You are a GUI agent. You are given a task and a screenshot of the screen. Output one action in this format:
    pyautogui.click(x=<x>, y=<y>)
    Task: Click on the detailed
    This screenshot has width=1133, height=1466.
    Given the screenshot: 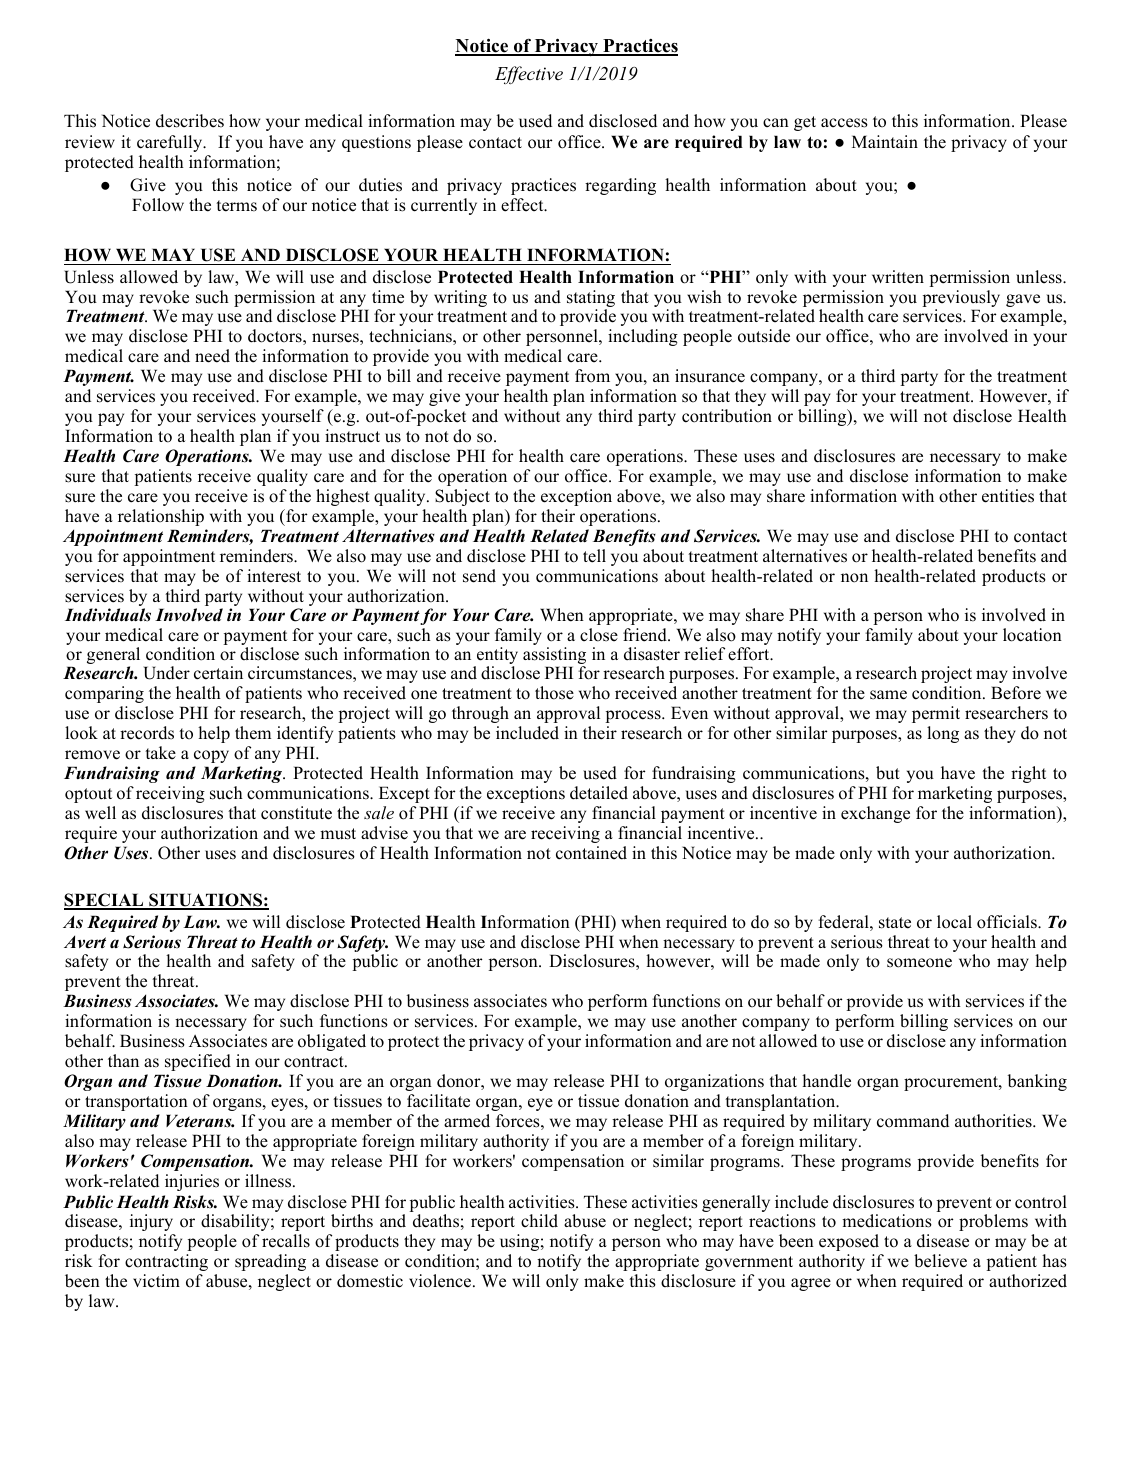 What is the action you would take?
    pyautogui.click(x=599, y=793)
